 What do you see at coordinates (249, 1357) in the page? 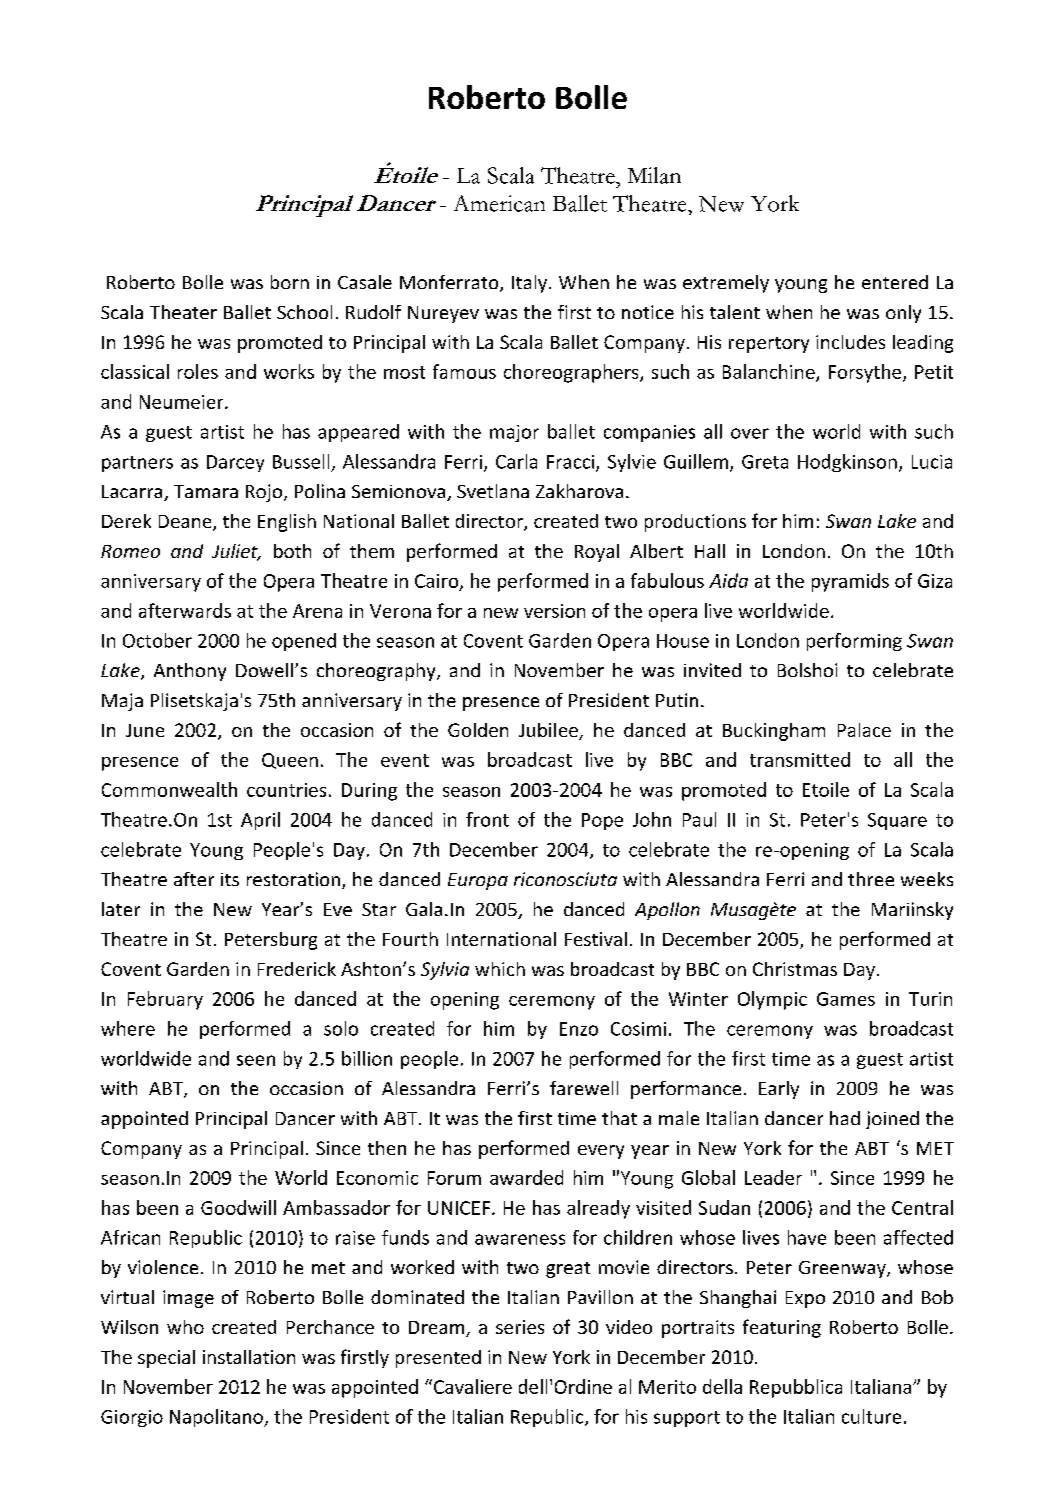
I see `installation` at bounding box center [249, 1357].
